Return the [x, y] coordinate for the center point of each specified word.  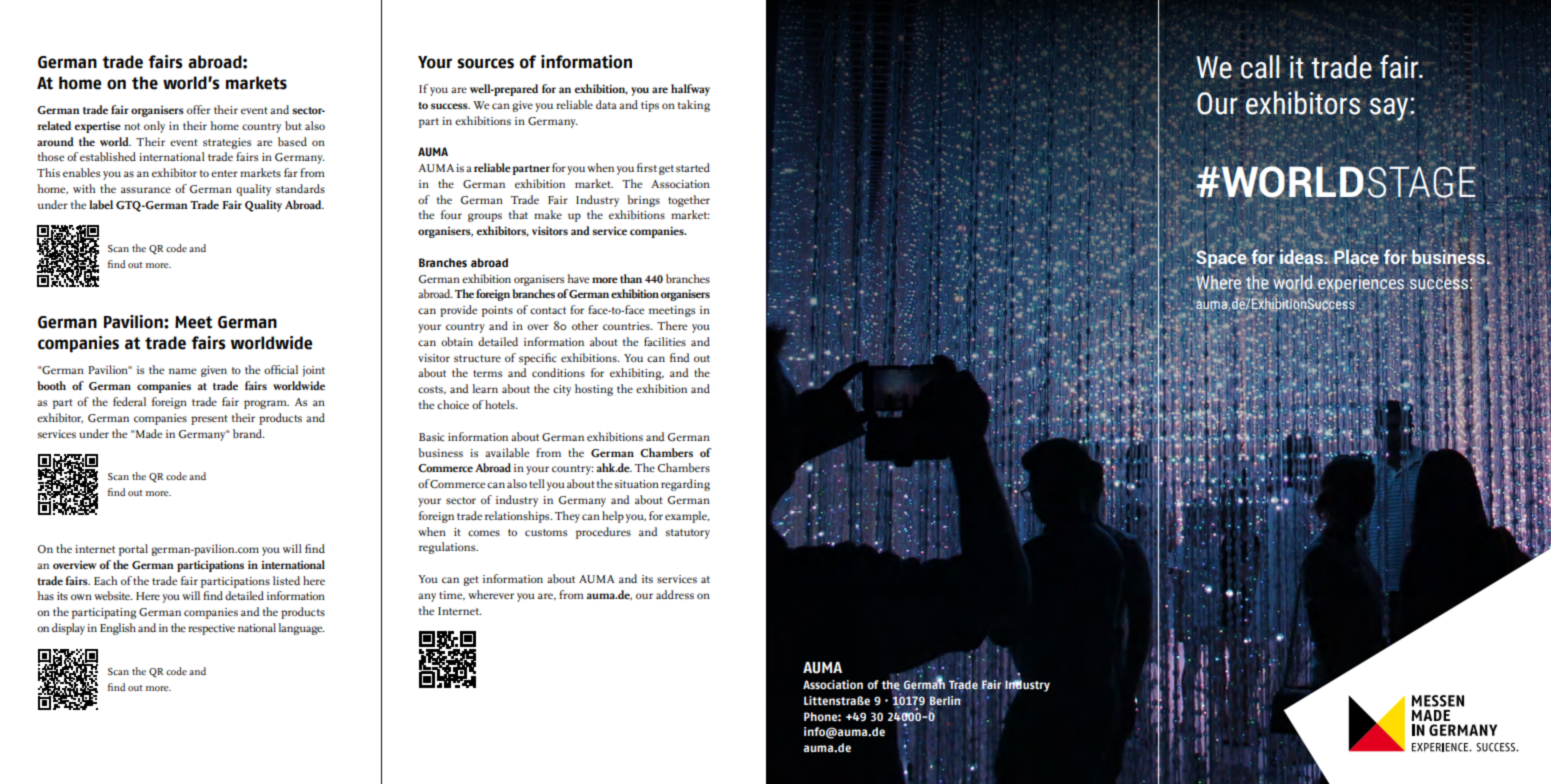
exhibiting [637, 374]
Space [1221, 258]
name [182, 371]
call [1260, 67]
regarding [685, 485]
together [689, 201]
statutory [688, 534]
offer [199, 109]
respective [211, 629]
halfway [690, 90]
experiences [1360, 284]
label [101, 205]
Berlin [945, 700]
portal [133, 550]
